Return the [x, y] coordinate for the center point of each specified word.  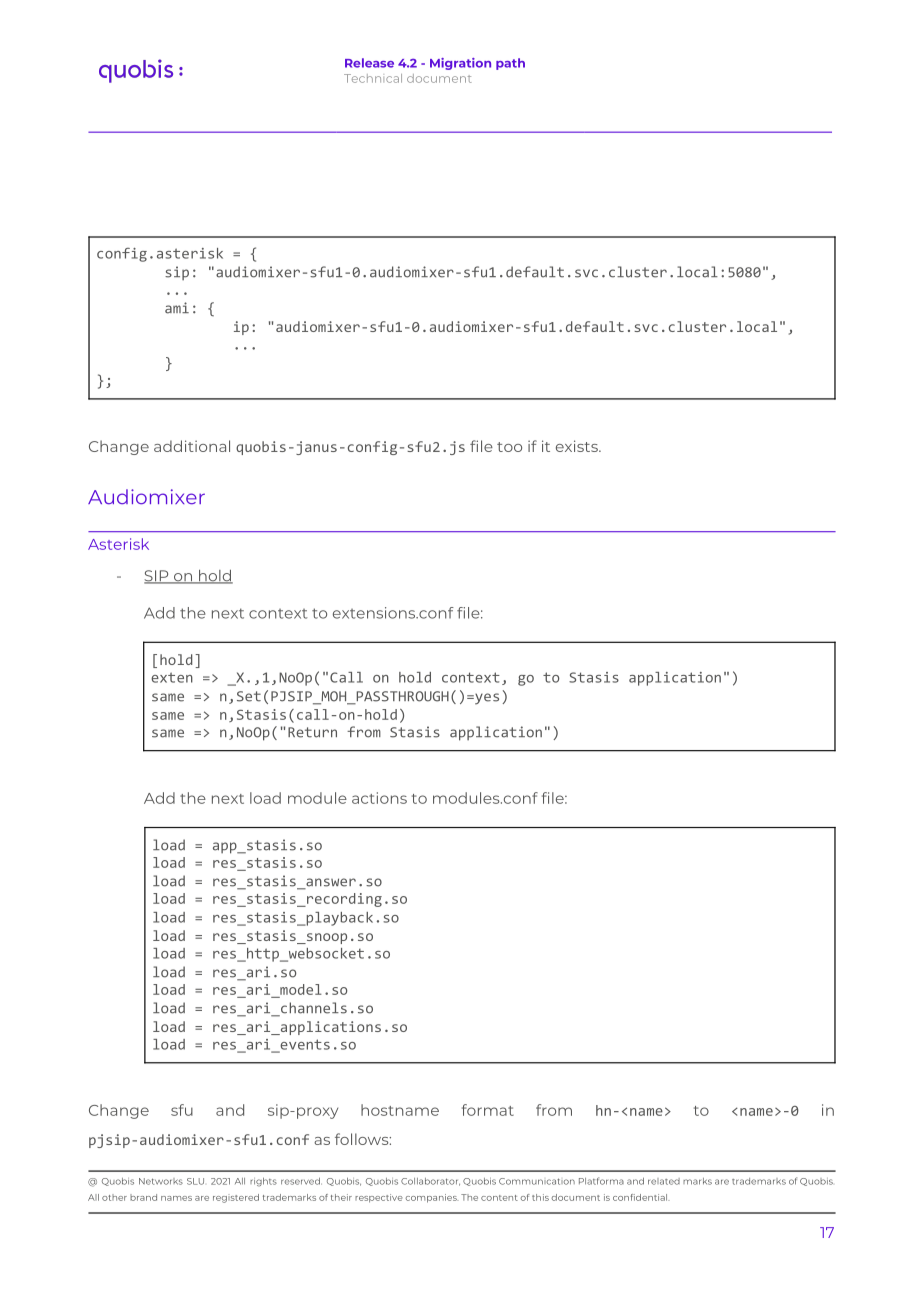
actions [379, 798]
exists [578, 446]
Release [369, 63]
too [509, 447]
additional [192, 446]
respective [379, 1198]
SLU [195, 1181]
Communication [537, 1181]
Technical [373, 78]
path [510, 64]
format [488, 1110]
